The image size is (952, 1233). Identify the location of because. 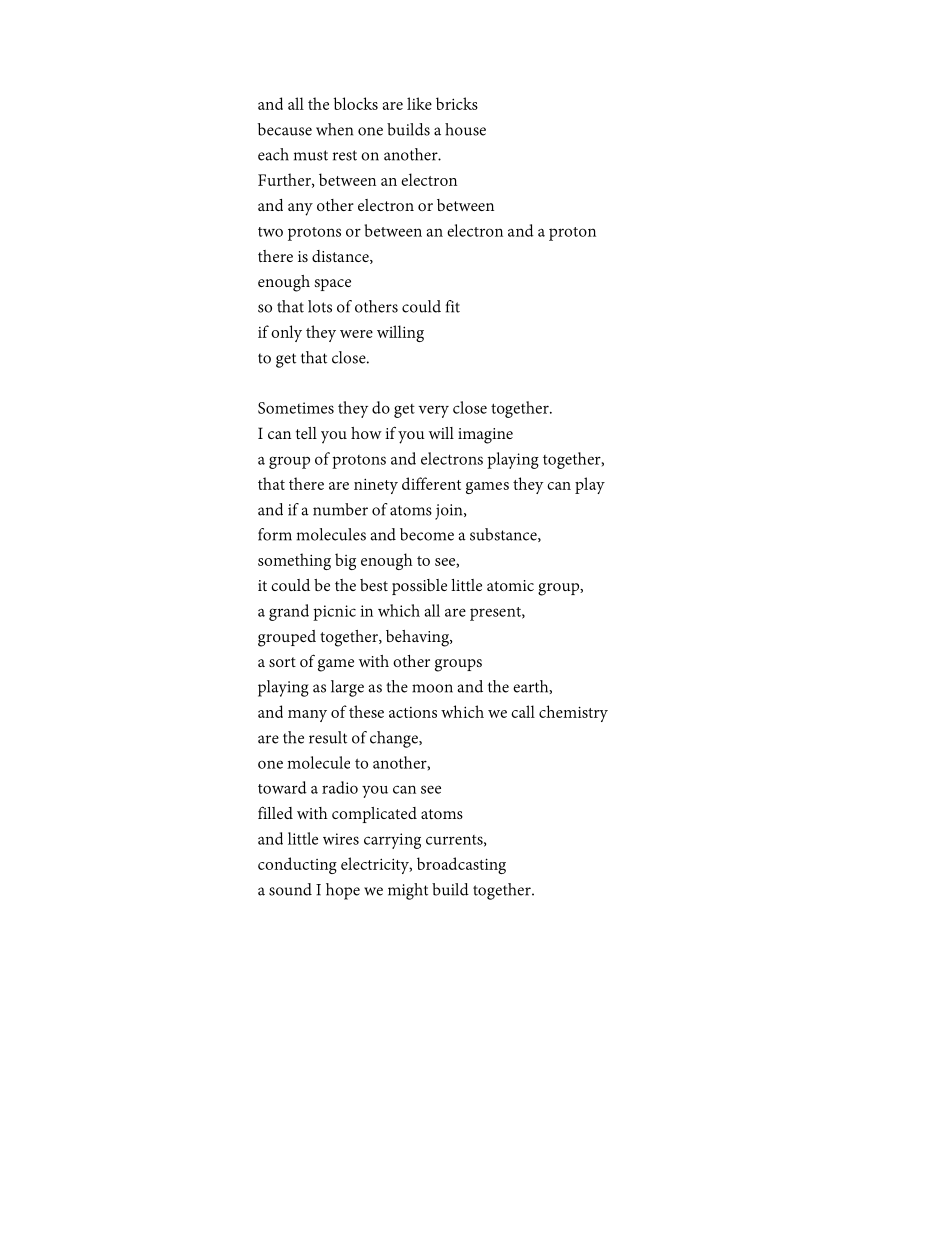
(285, 129).
